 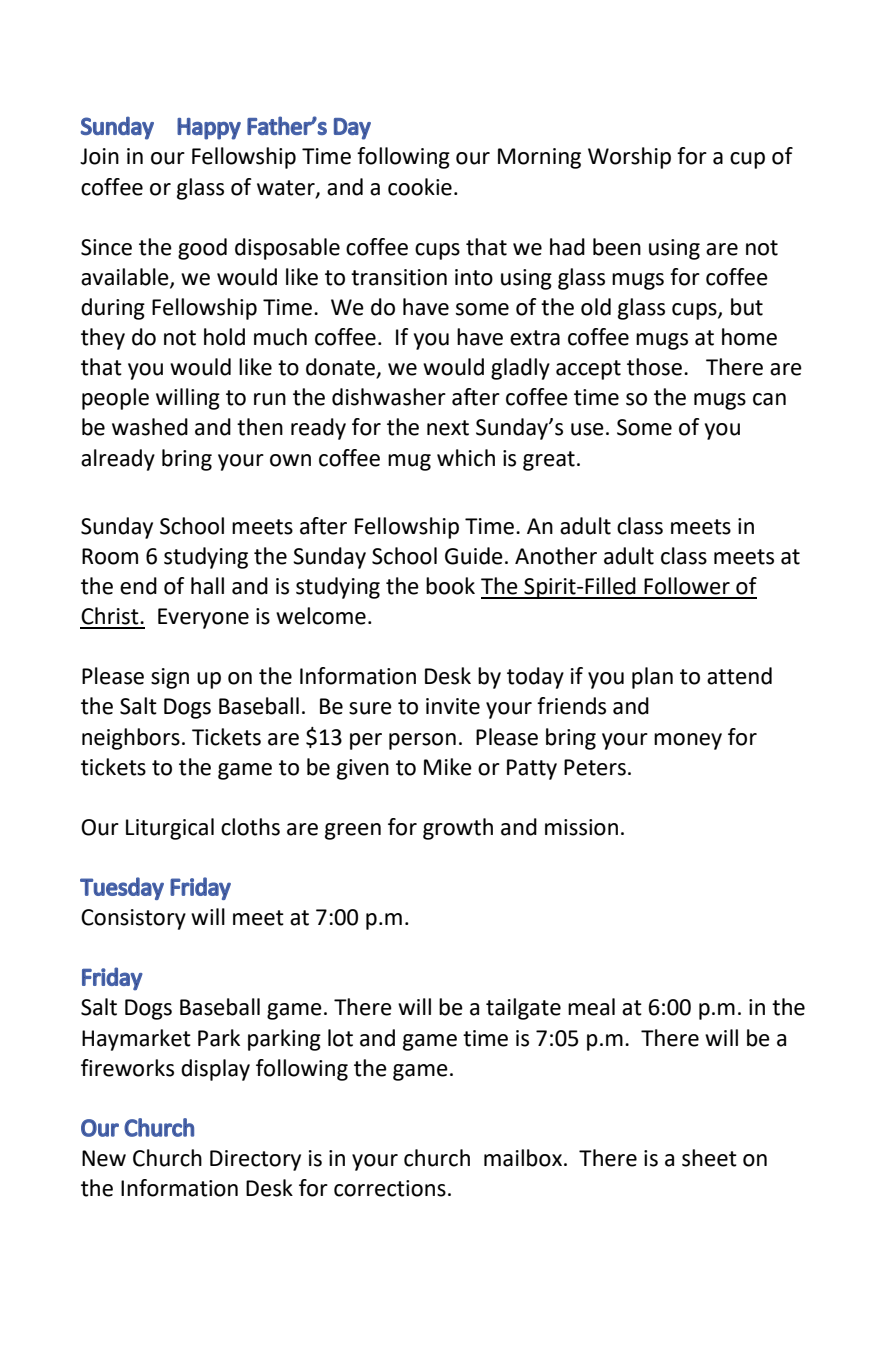 I want to click on good, so click(x=202, y=249).
